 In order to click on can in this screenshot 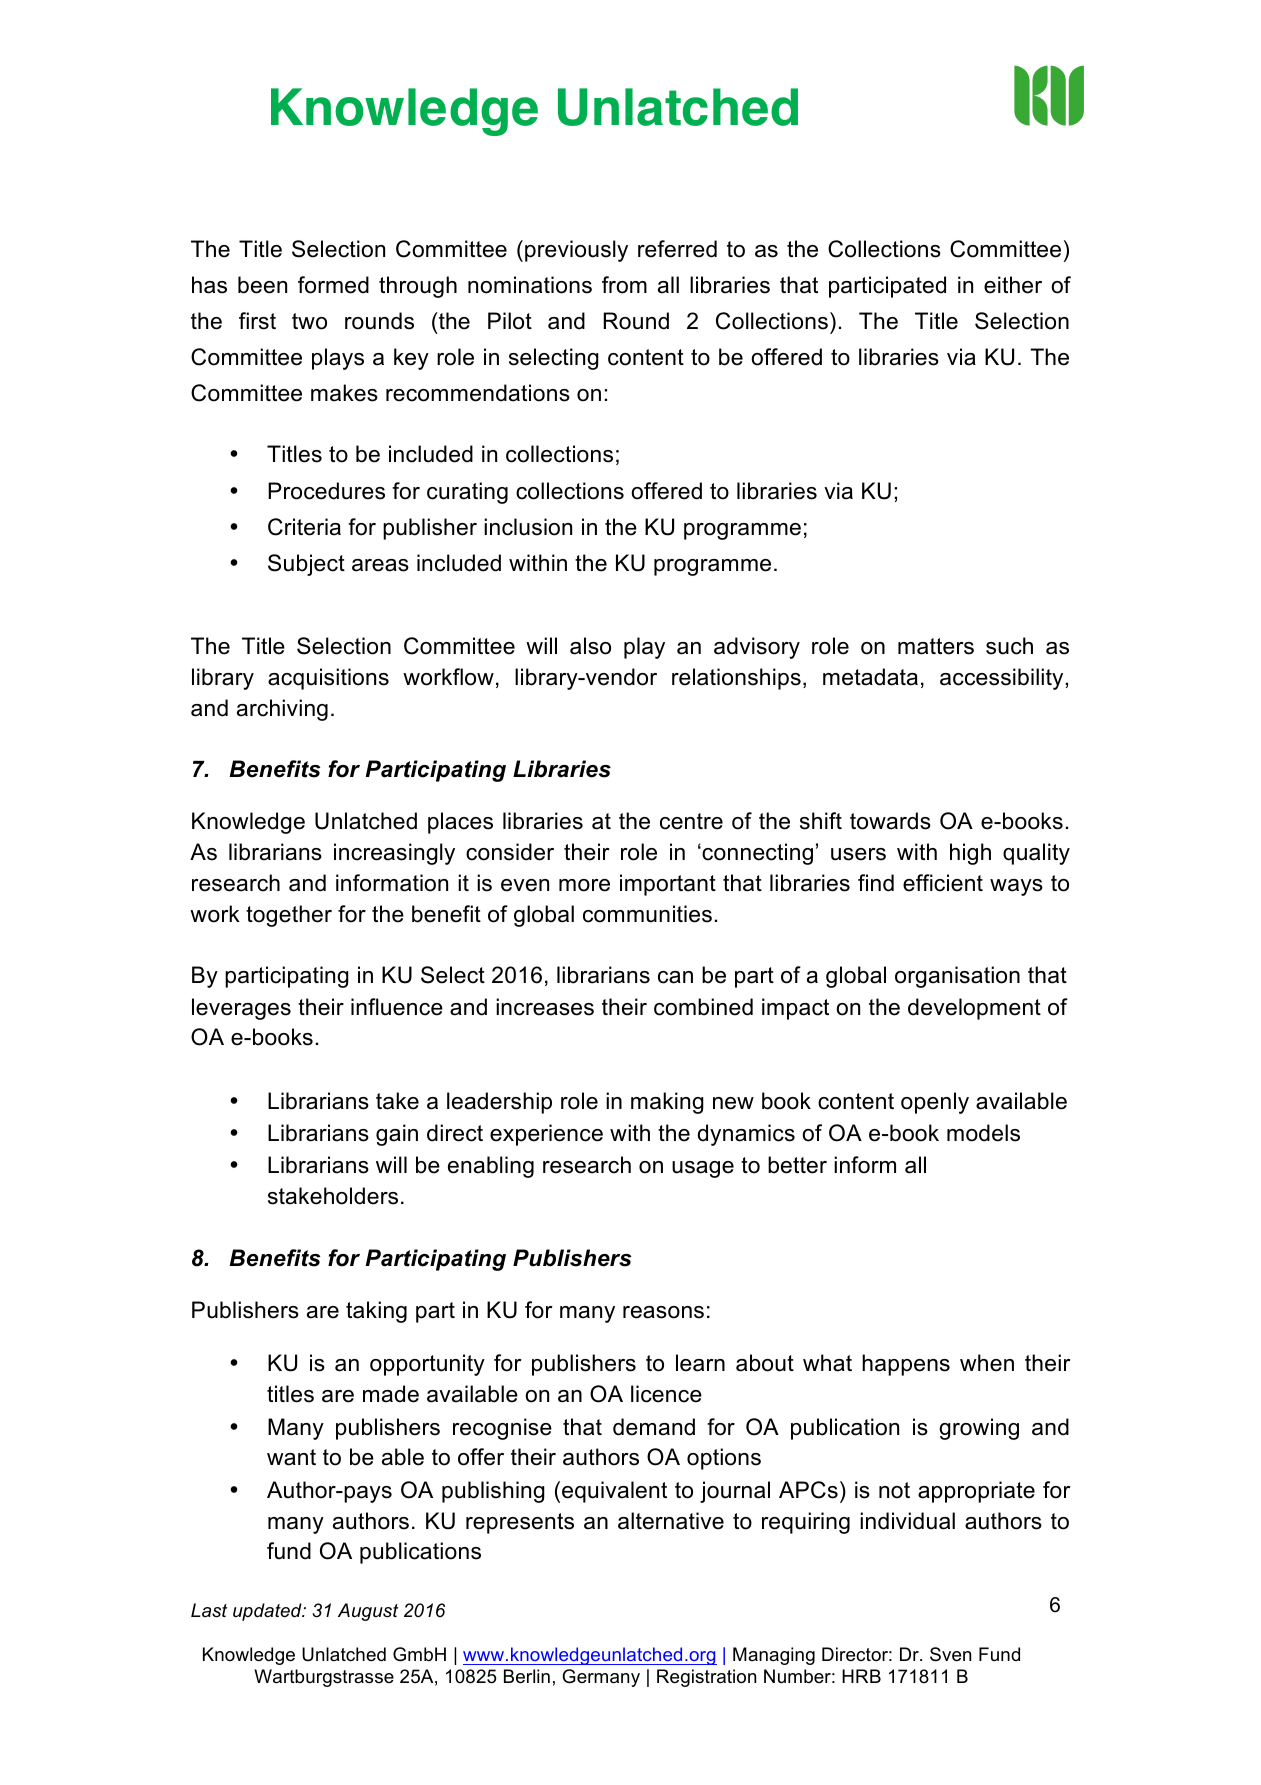, I will do `click(675, 977)`.
